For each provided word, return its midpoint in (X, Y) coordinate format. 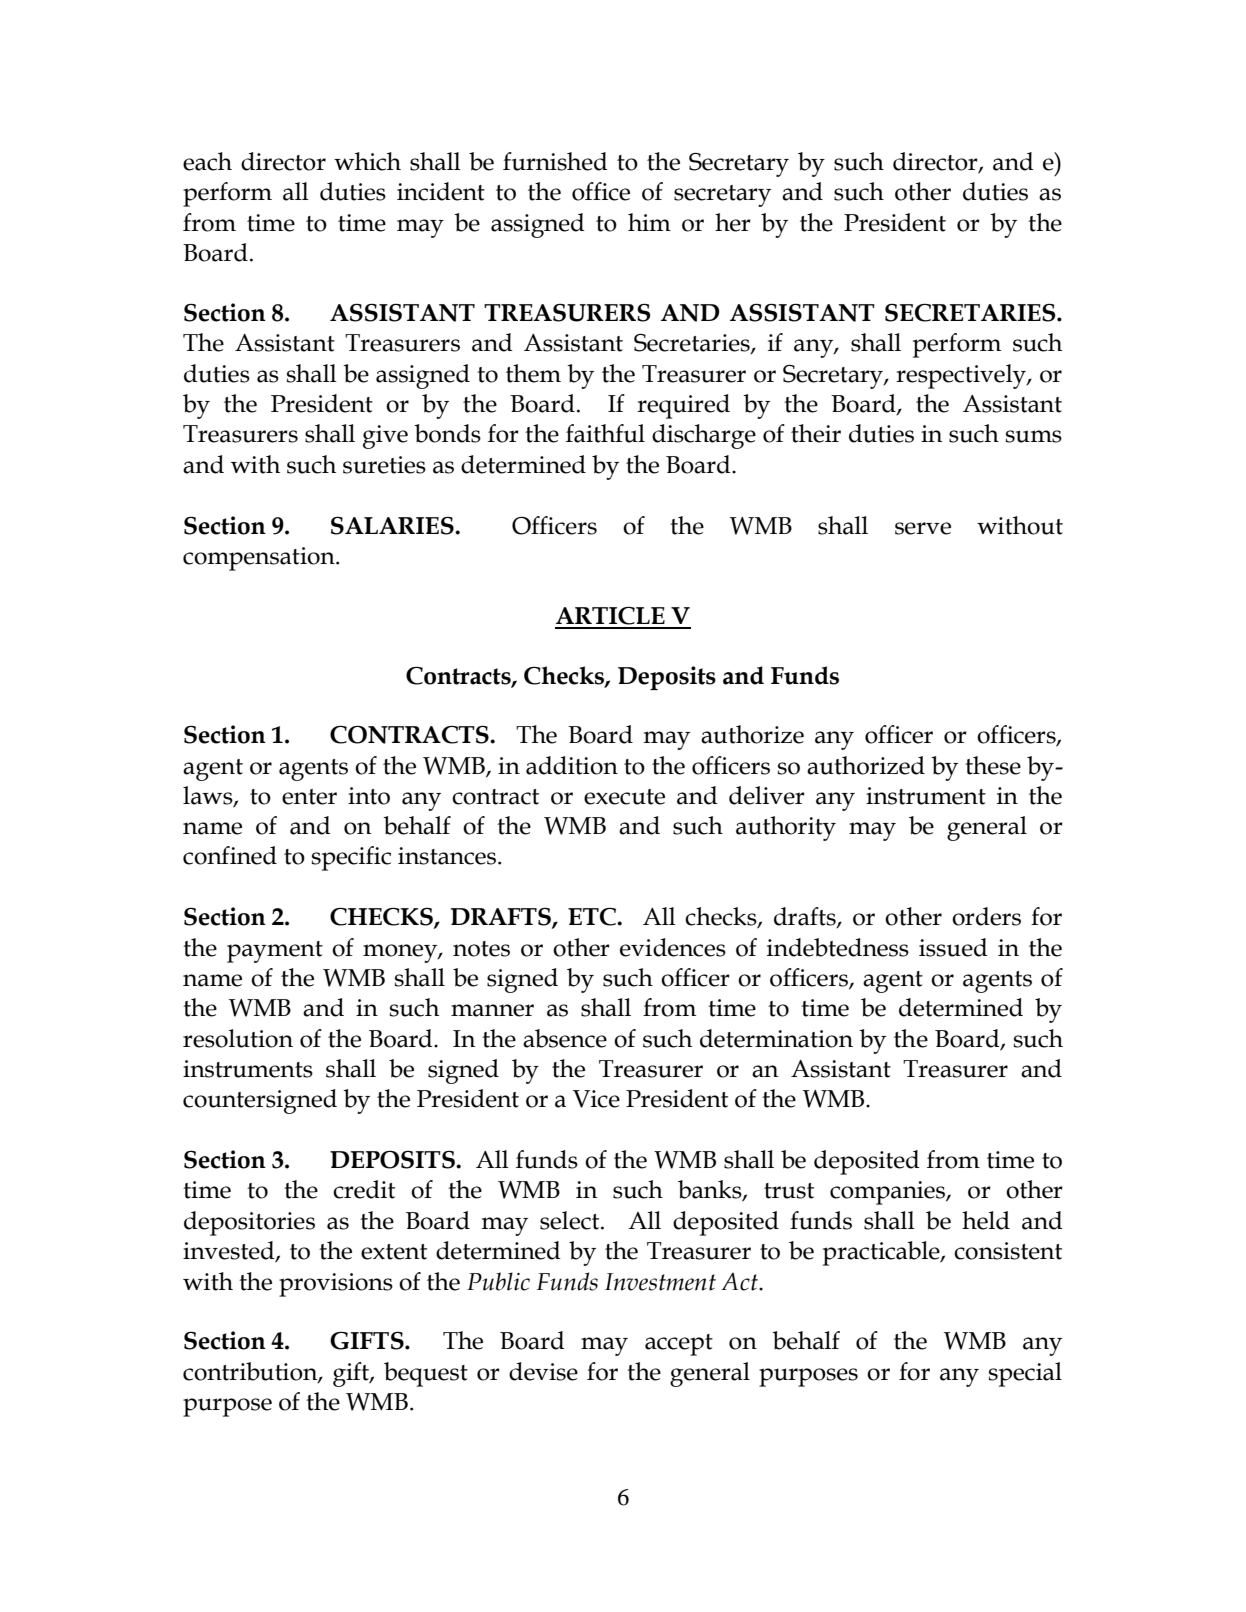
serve (923, 528)
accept (679, 1345)
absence (565, 1038)
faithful (605, 433)
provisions (336, 1285)
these (993, 765)
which (367, 161)
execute (624, 797)
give (385, 437)
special (1025, 1374)
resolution (238, 1038)
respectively (962, 376)
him (649, 222)
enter (309, 797)
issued (953, 947)
